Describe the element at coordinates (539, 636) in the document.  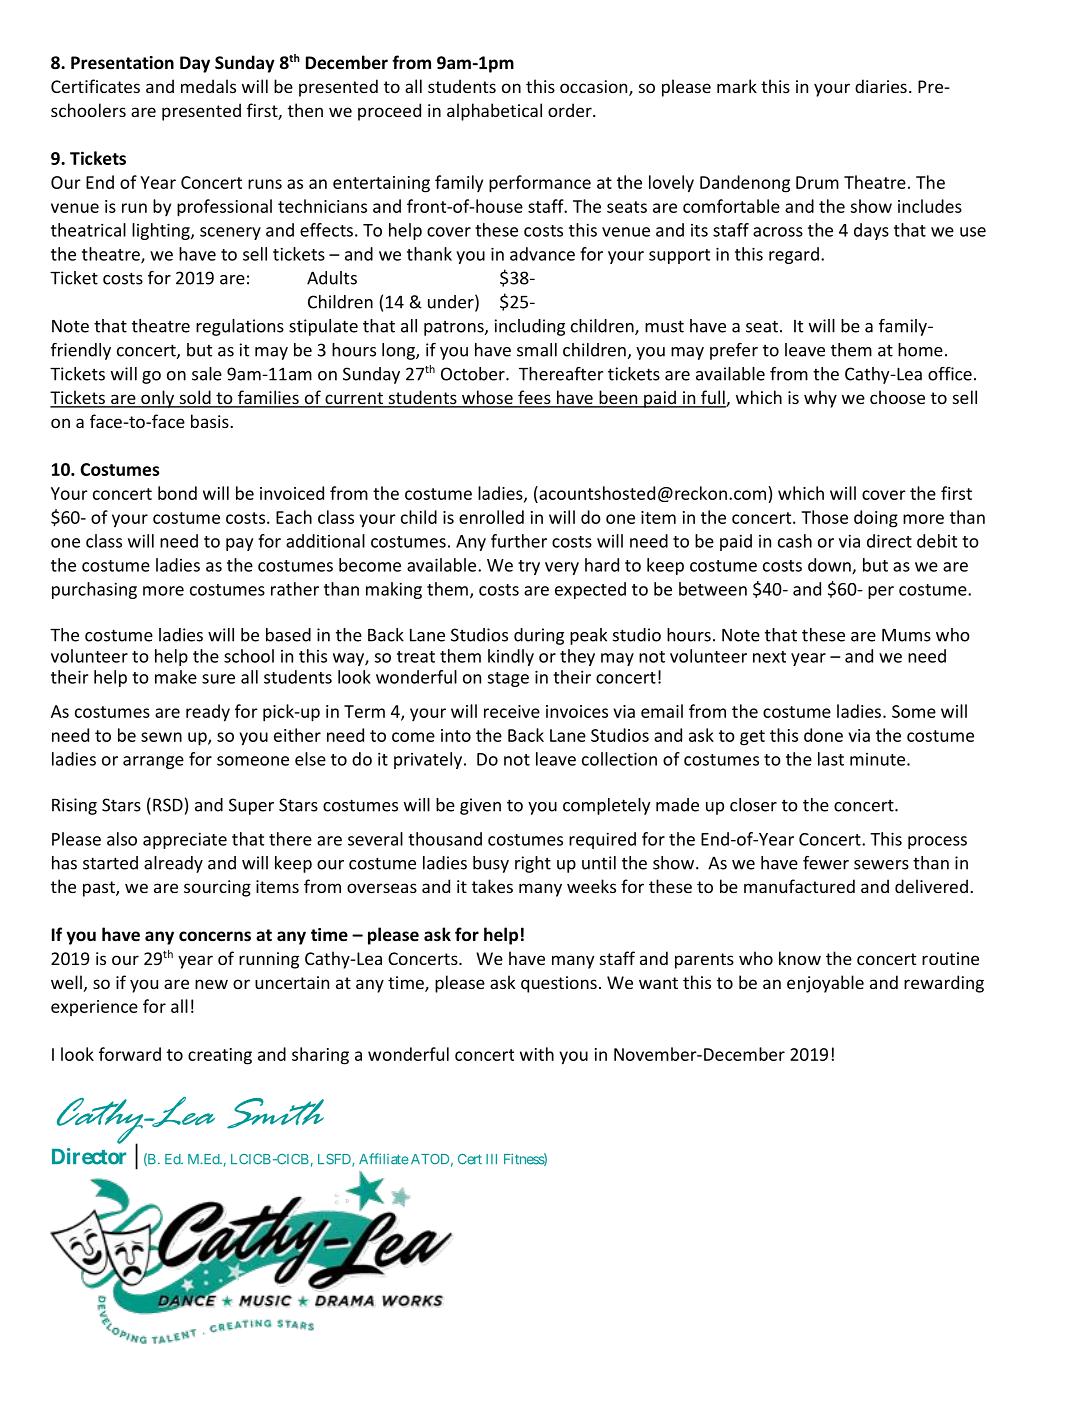
I see `during` at that location.
